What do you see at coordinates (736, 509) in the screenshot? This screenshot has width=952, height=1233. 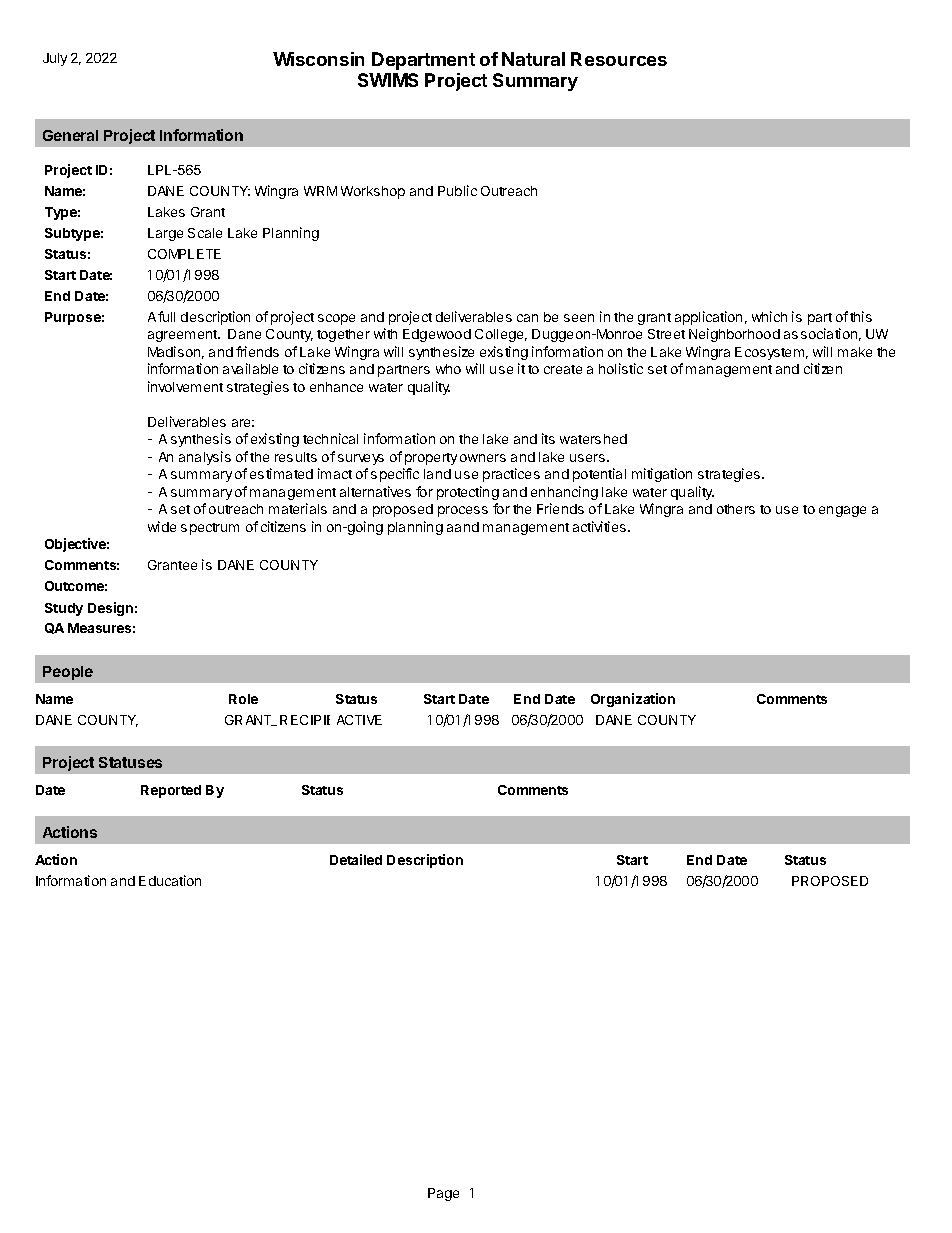 I see `others` at bounding box center [736, 509].
